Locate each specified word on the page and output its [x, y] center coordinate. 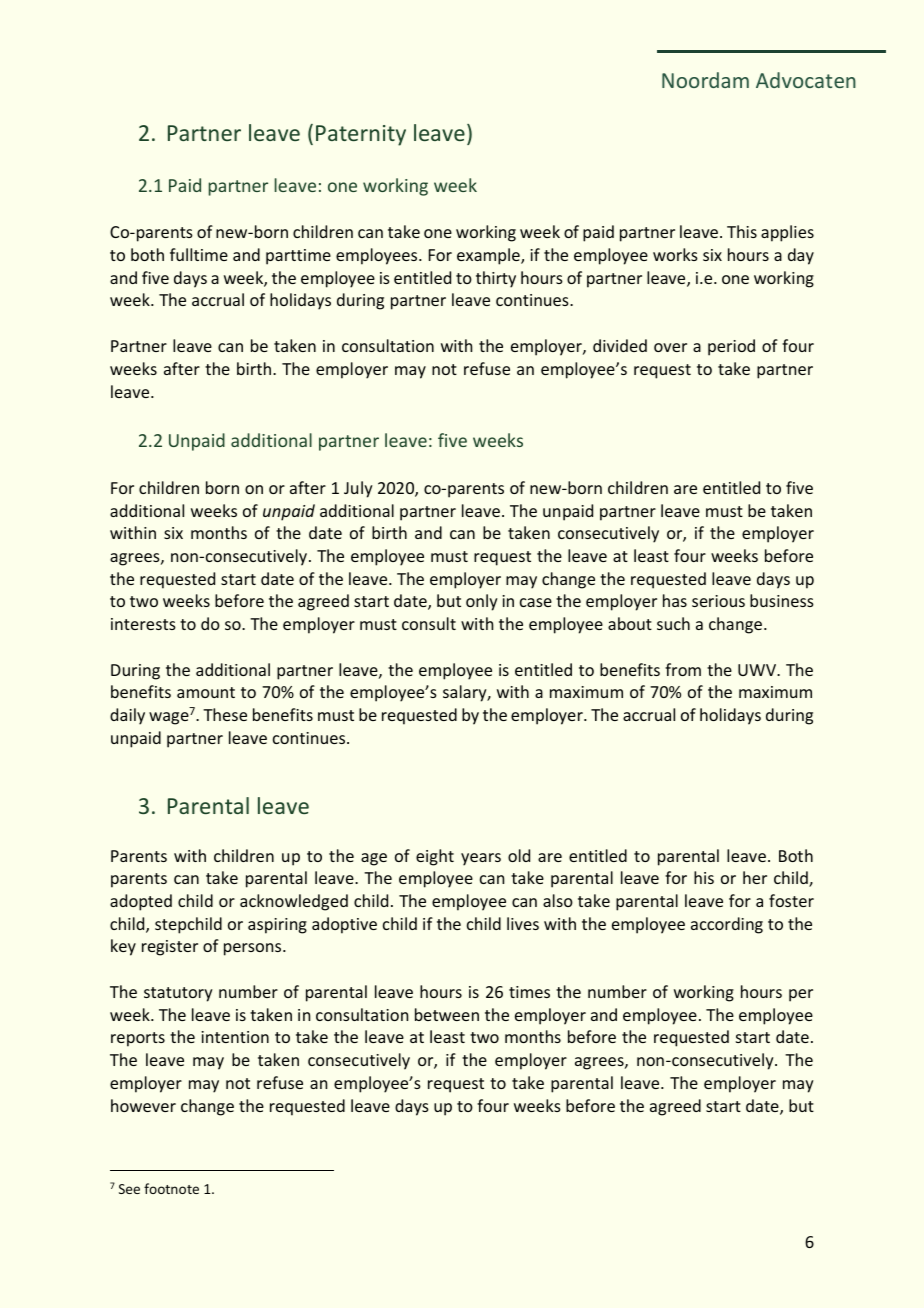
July [358, 489]
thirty [496, 279]
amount [206, 692]
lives [523, 923]
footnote [171, 1188]
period [731, 347]
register [170, 948]
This [742, 231]
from [683, 669]
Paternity [361, 135]
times [529, 992]
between [447, 1014]
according [727, 925]
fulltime [199, 254]
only [482, 602]
